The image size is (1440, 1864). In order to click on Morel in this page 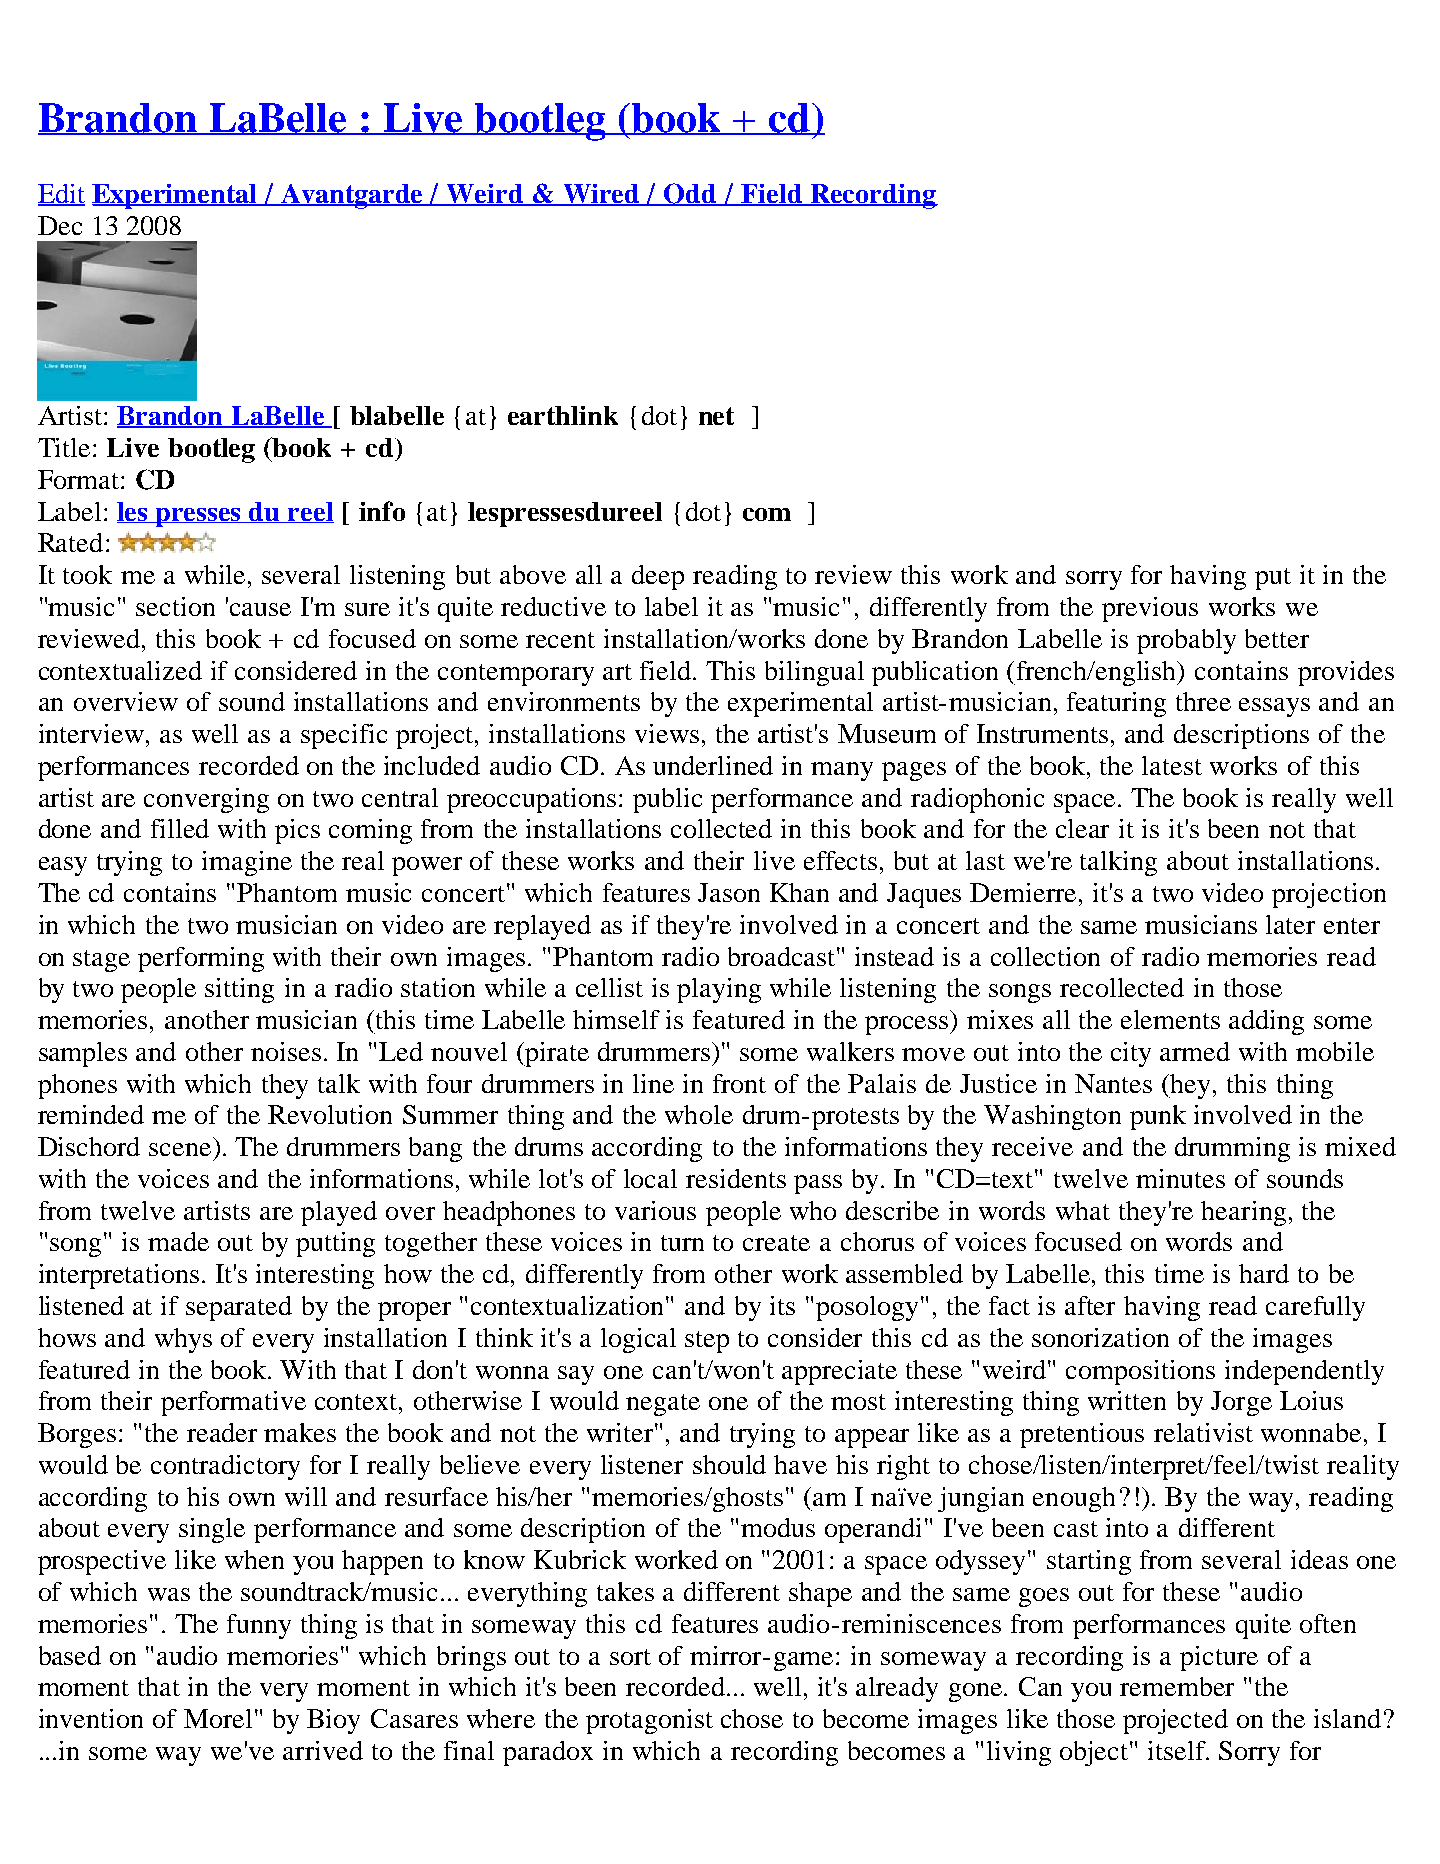, I will do `click(218, 1718)`.
